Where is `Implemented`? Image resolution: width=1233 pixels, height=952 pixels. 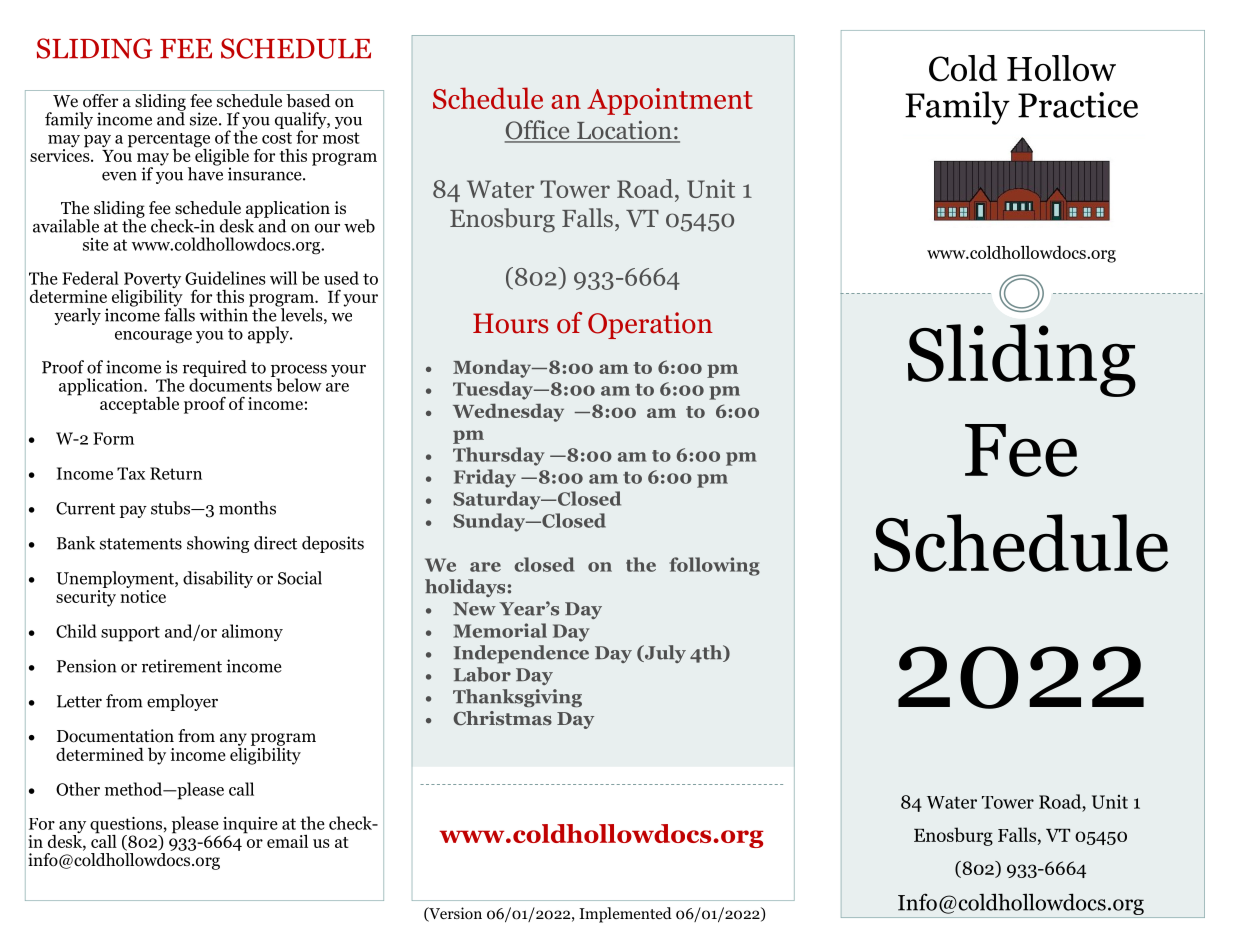
Implemented is located at coordinates (625, 915).
